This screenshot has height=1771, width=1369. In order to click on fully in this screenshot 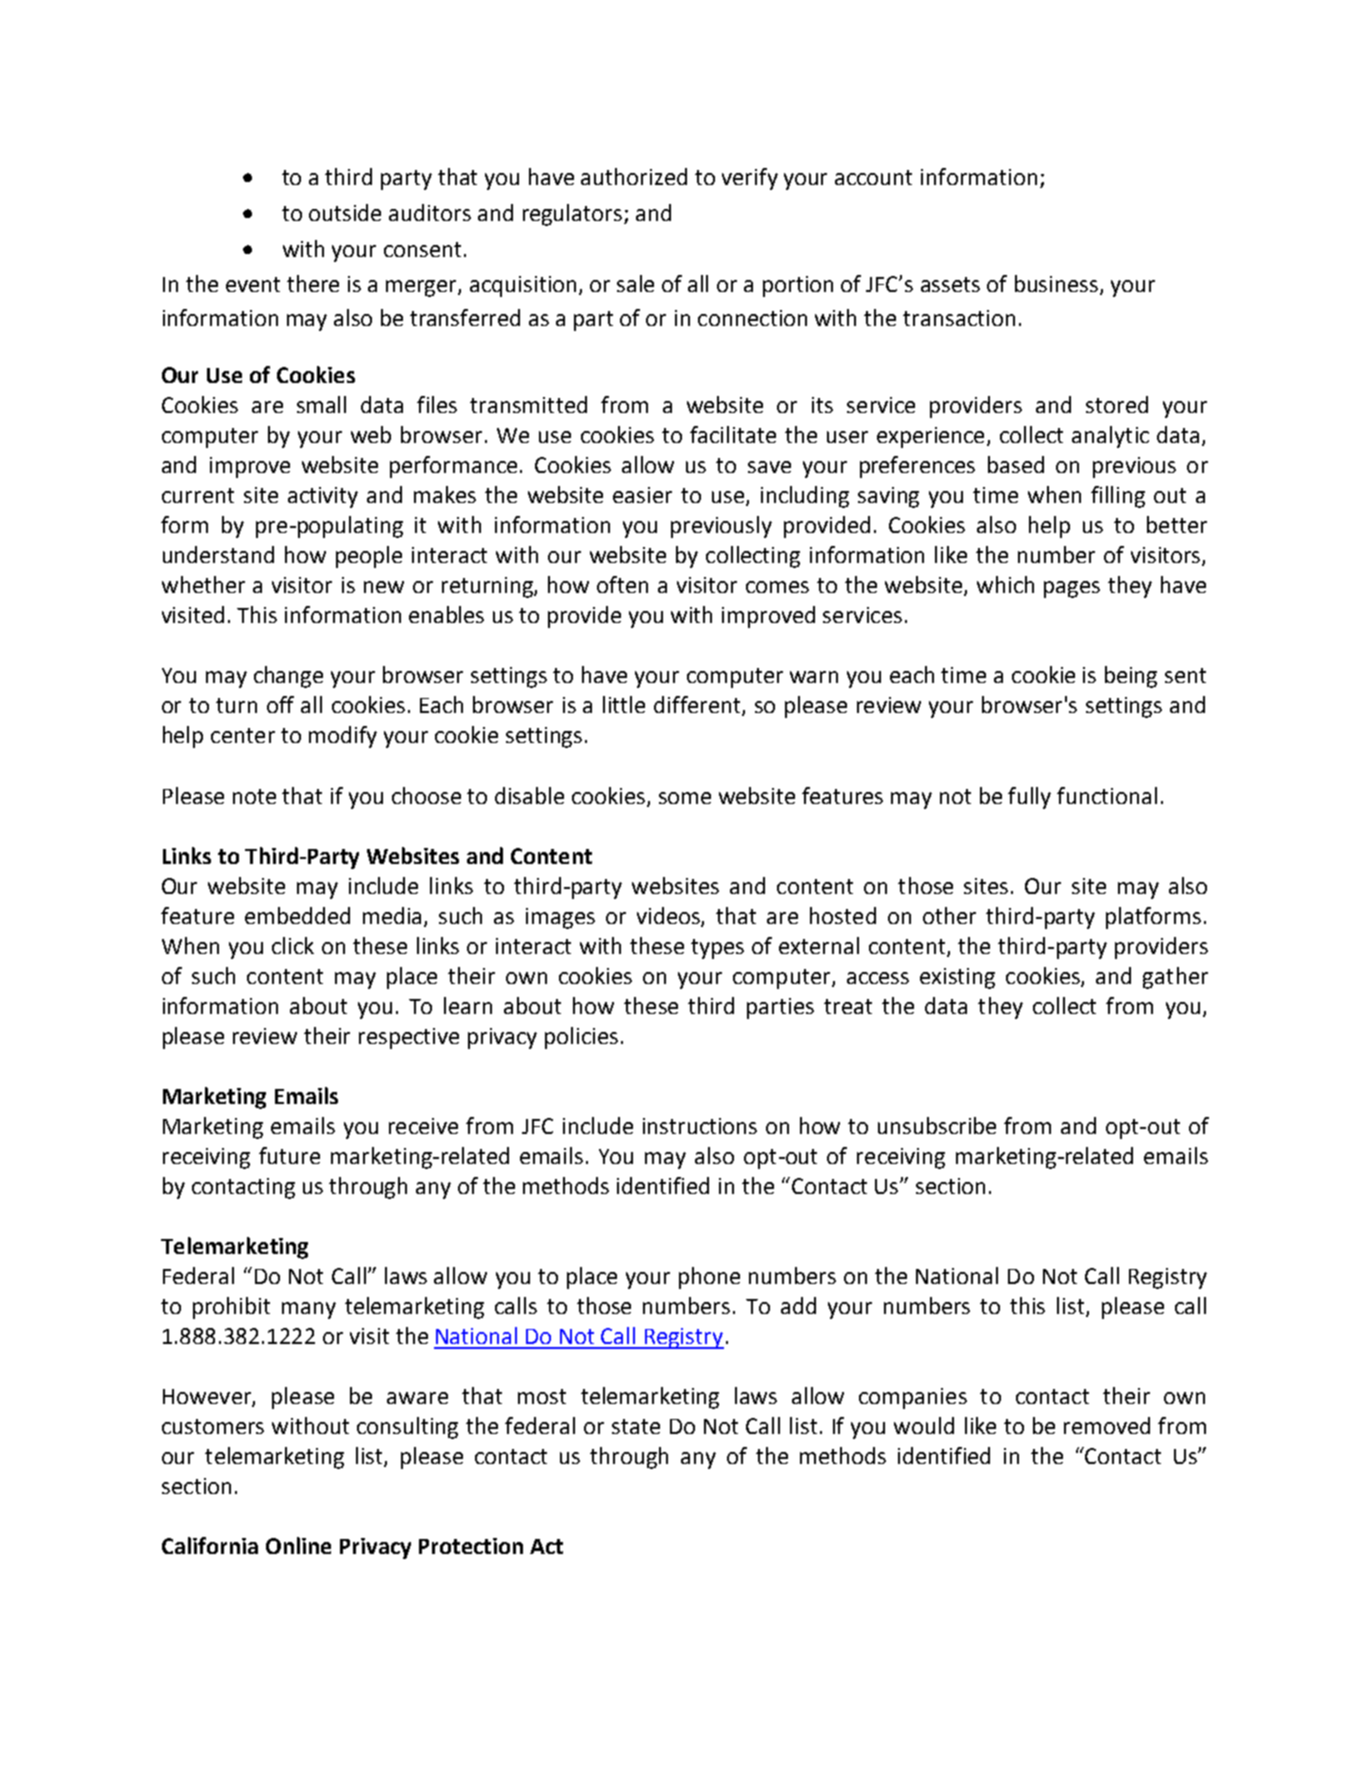, I will do `click(1029, 798)`.
